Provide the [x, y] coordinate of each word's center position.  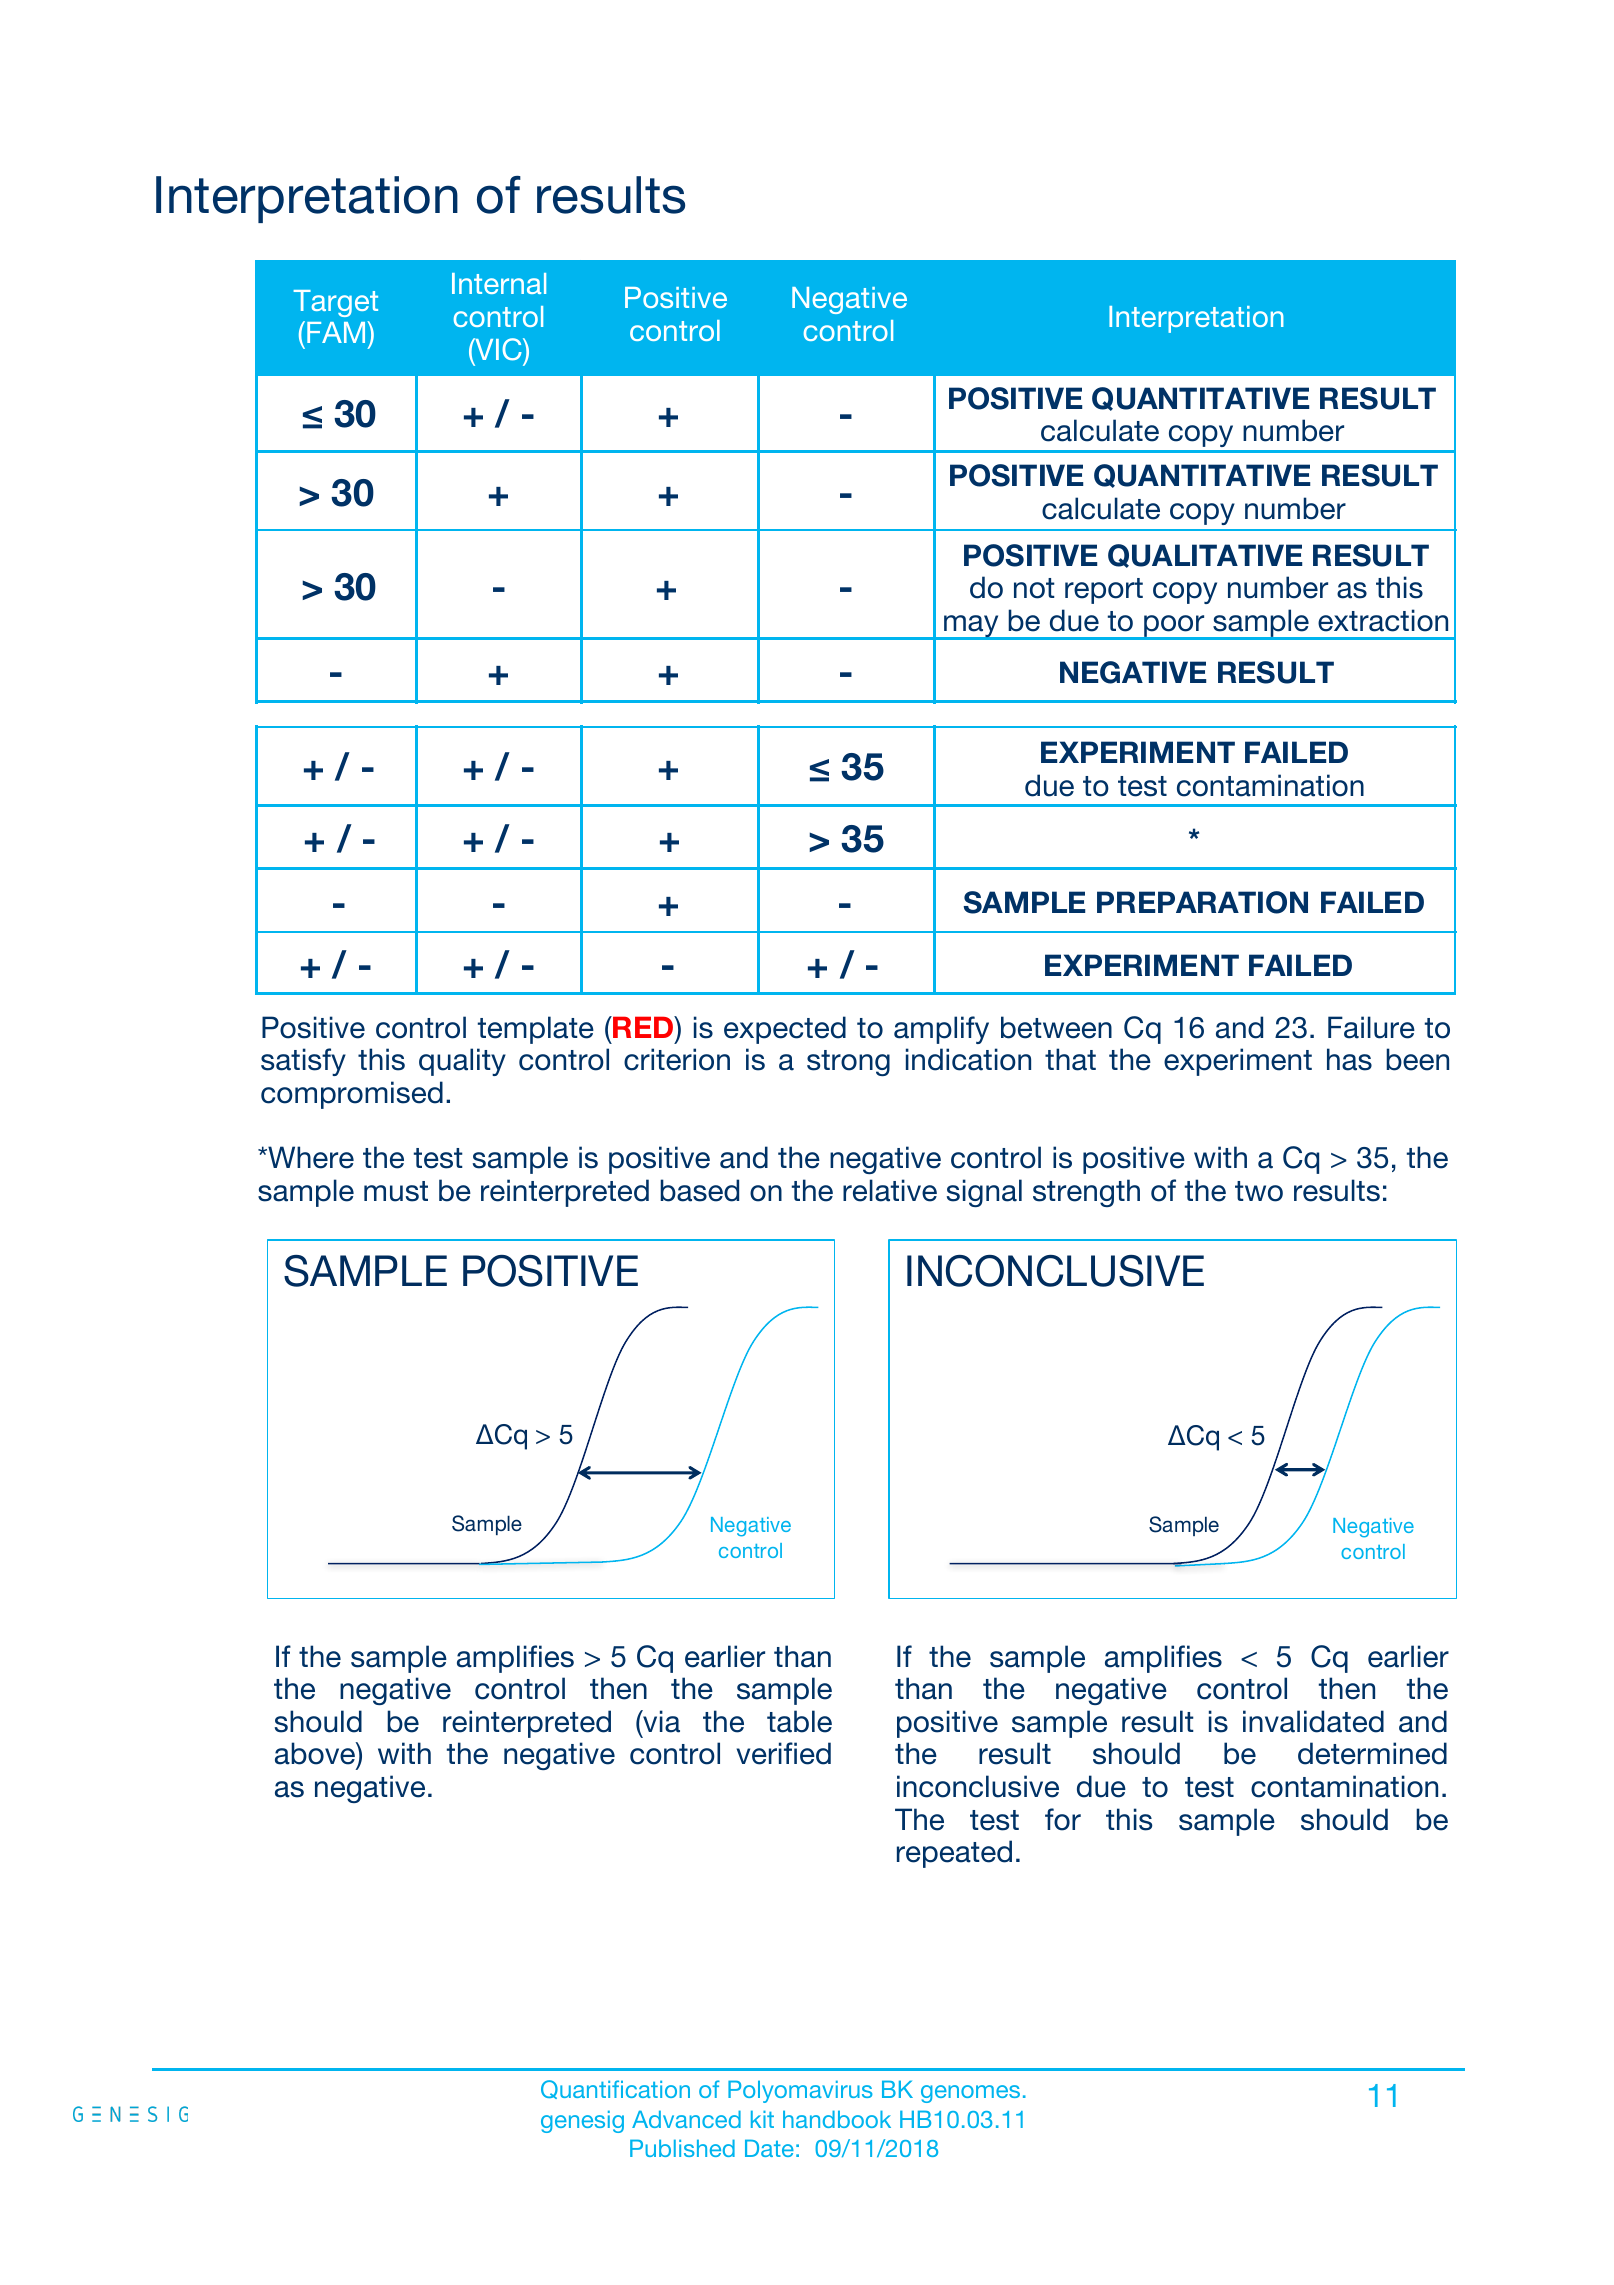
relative [890, 1190]
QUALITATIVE [1205, 556]
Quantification [615, 2089]
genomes [970, 2094]
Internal [499, 283]
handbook [837, 2119]
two [1259, 1191]
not [1034, 588]
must [396, 1191]
